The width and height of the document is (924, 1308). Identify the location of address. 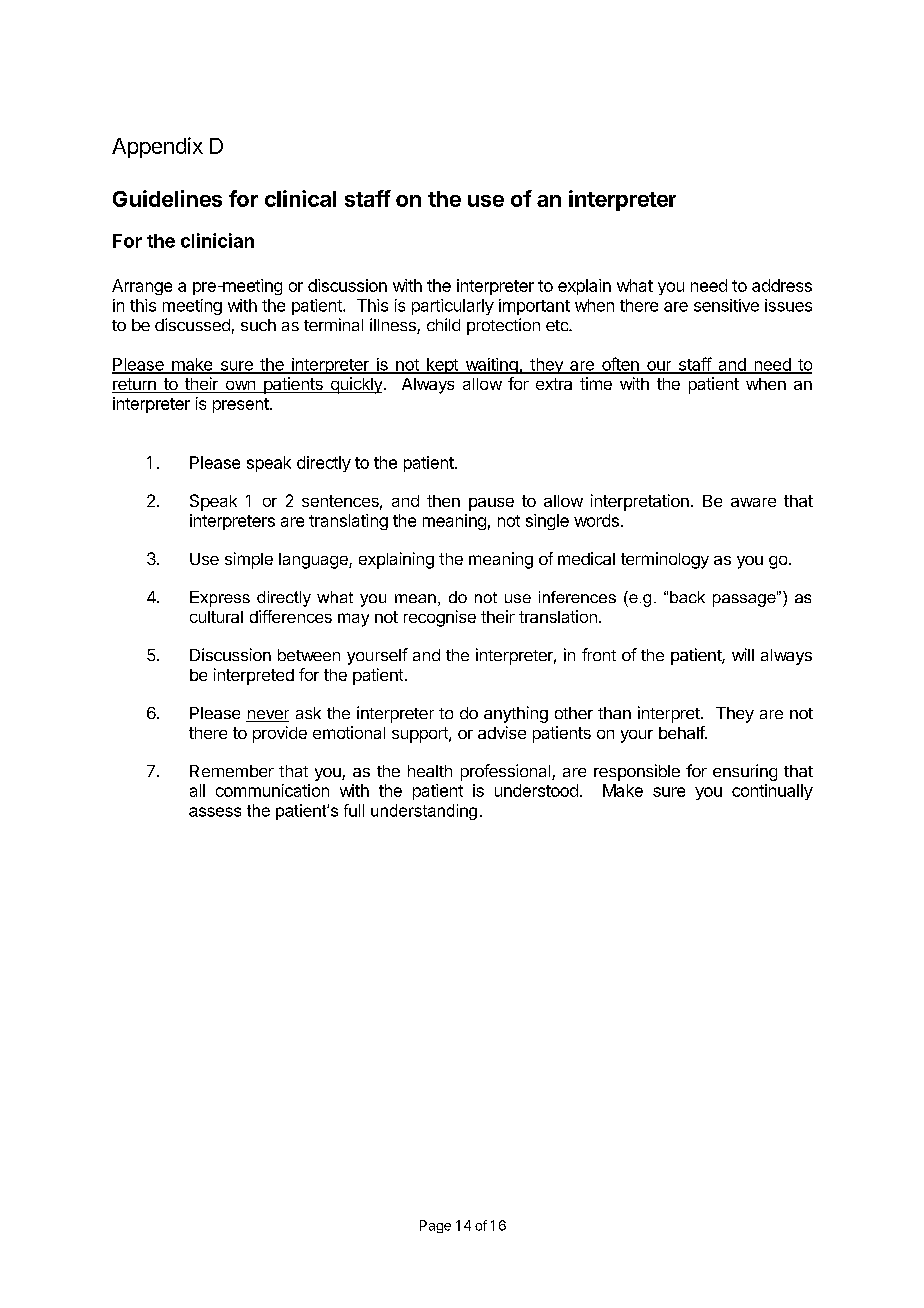
(782, 285).
